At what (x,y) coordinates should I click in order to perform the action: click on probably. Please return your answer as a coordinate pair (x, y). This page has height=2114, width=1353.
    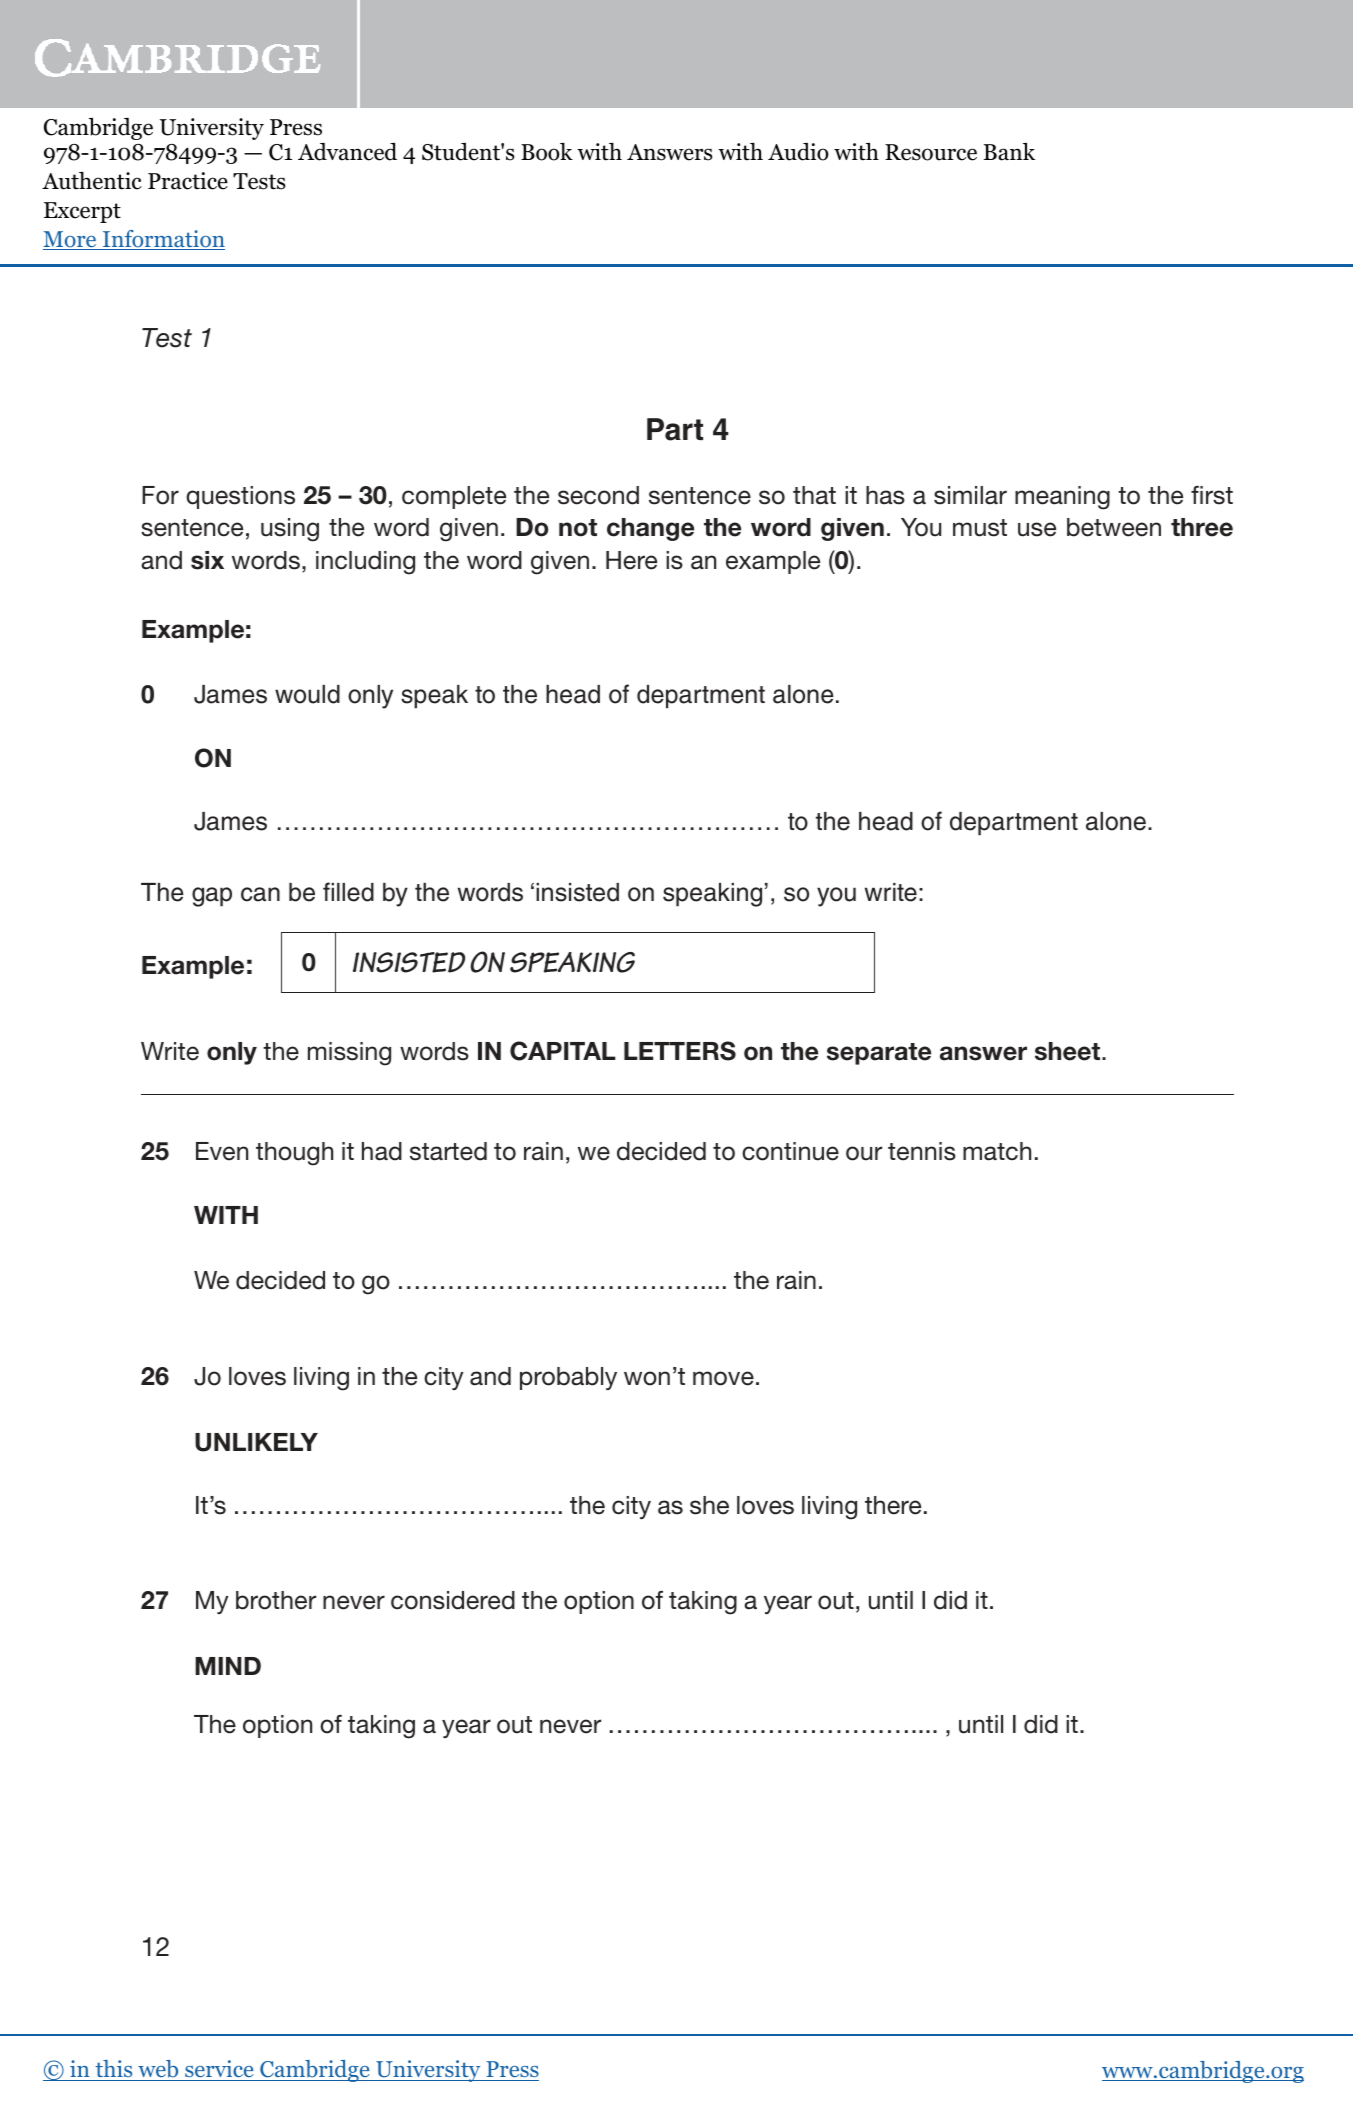
    Looking at the image, I should click on (568, 1378).
